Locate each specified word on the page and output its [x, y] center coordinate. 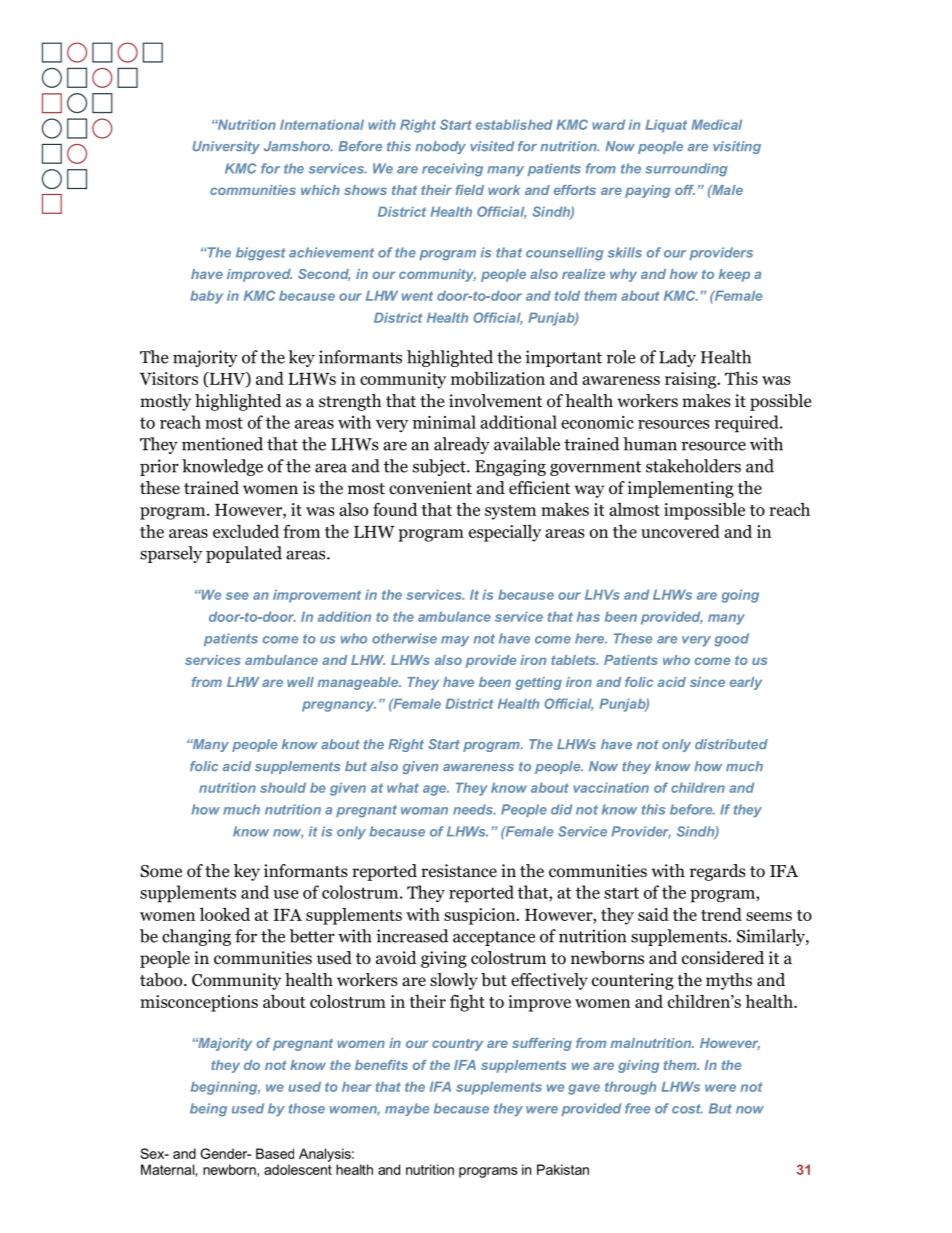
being [208, 1110]
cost [687, 1109]
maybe [407, 1109]
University [226, 147]
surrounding [686, 170]
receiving [452, 170]
